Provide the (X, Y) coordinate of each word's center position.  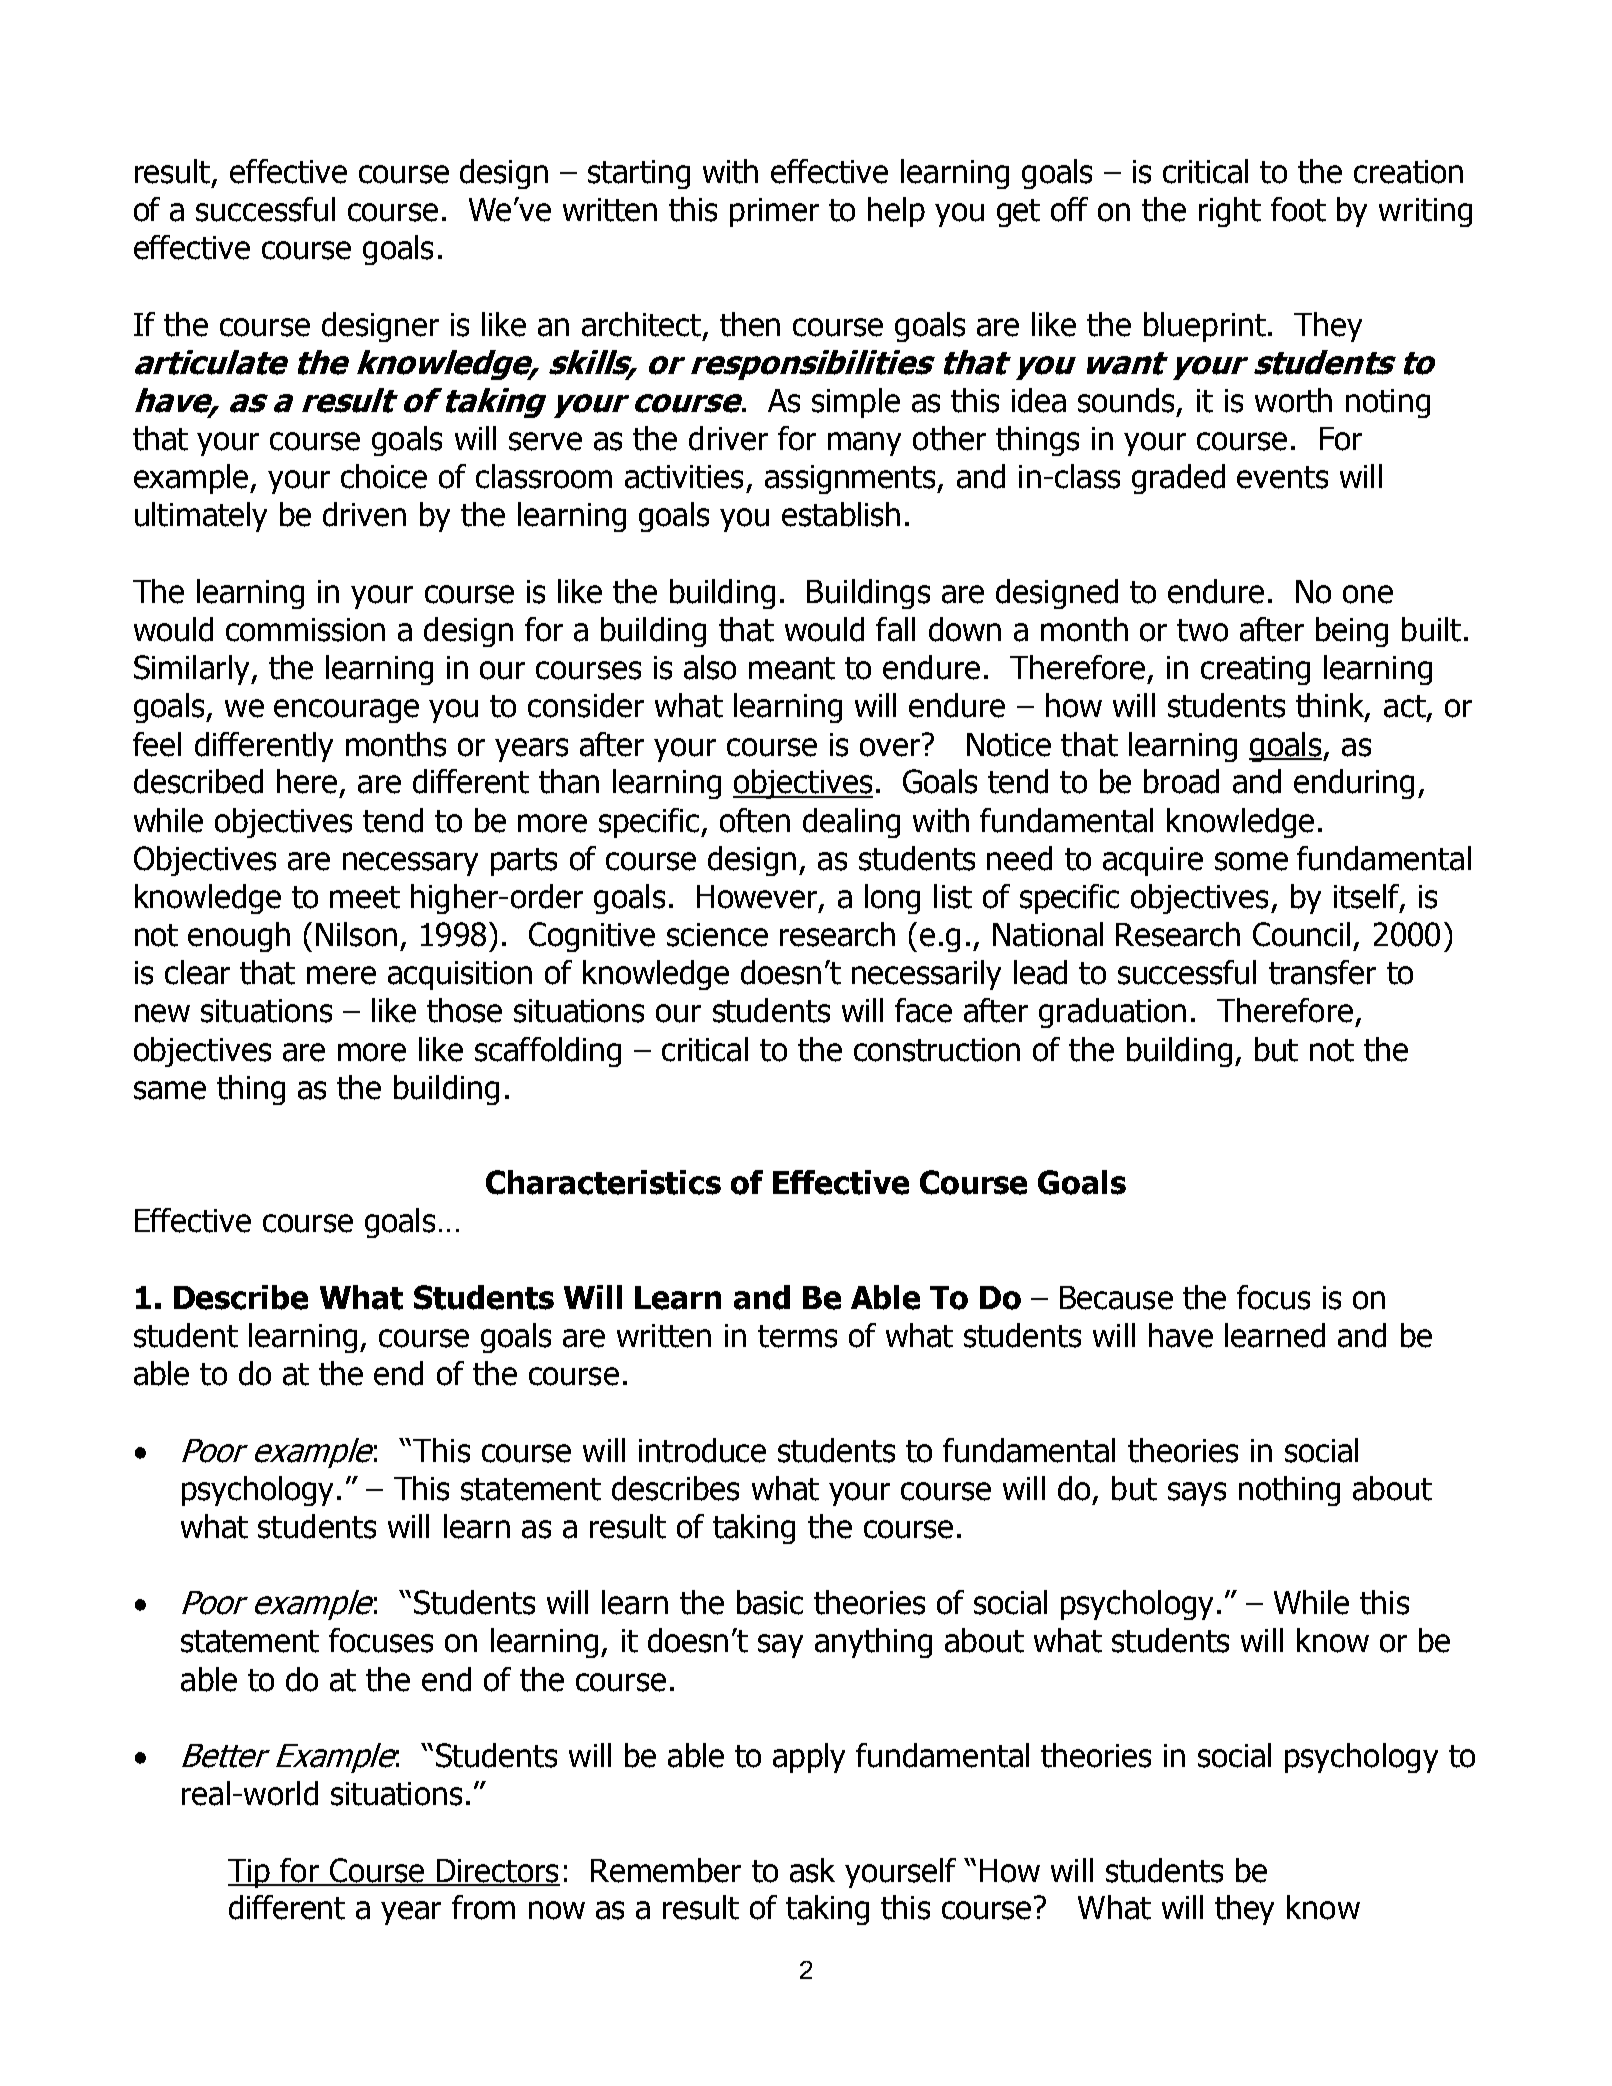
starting (639, 174)
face (923, 1010)
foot (1298, 209)
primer (774, 212)
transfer (1322, 972)
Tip (250, 1873)
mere (341, 975)
